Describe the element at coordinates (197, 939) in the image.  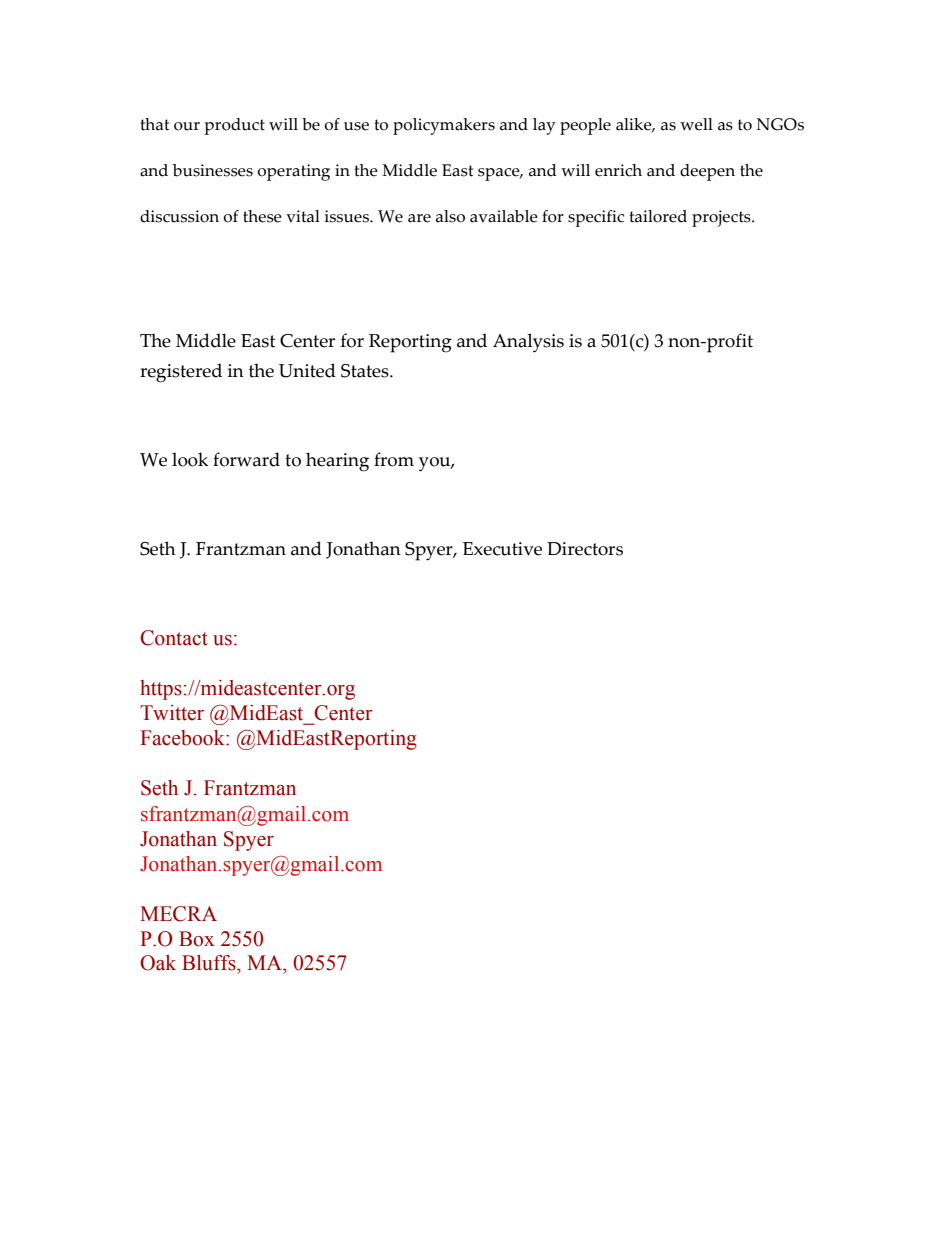
I see `Box` at that location.
